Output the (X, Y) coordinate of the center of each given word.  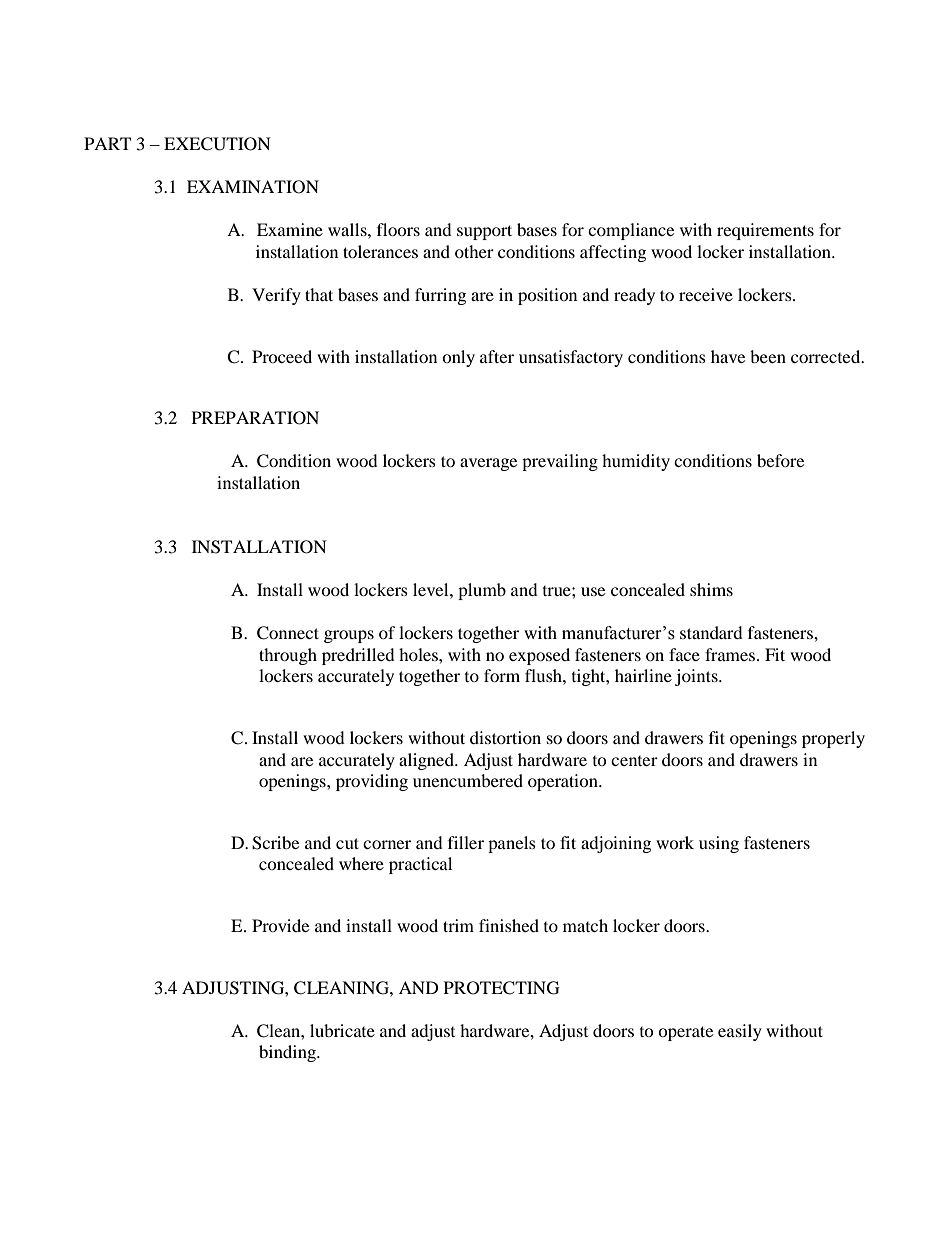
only (458, 358)
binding (288, 1053)
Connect (288, 633)
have (728, 356)
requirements (765, 231)
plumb (482, 591)
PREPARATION (255, 418)
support (484, 232)
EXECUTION (217, 144)
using (719, 844)
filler (466, 842)
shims (711, 589)
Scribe (275, 843)
